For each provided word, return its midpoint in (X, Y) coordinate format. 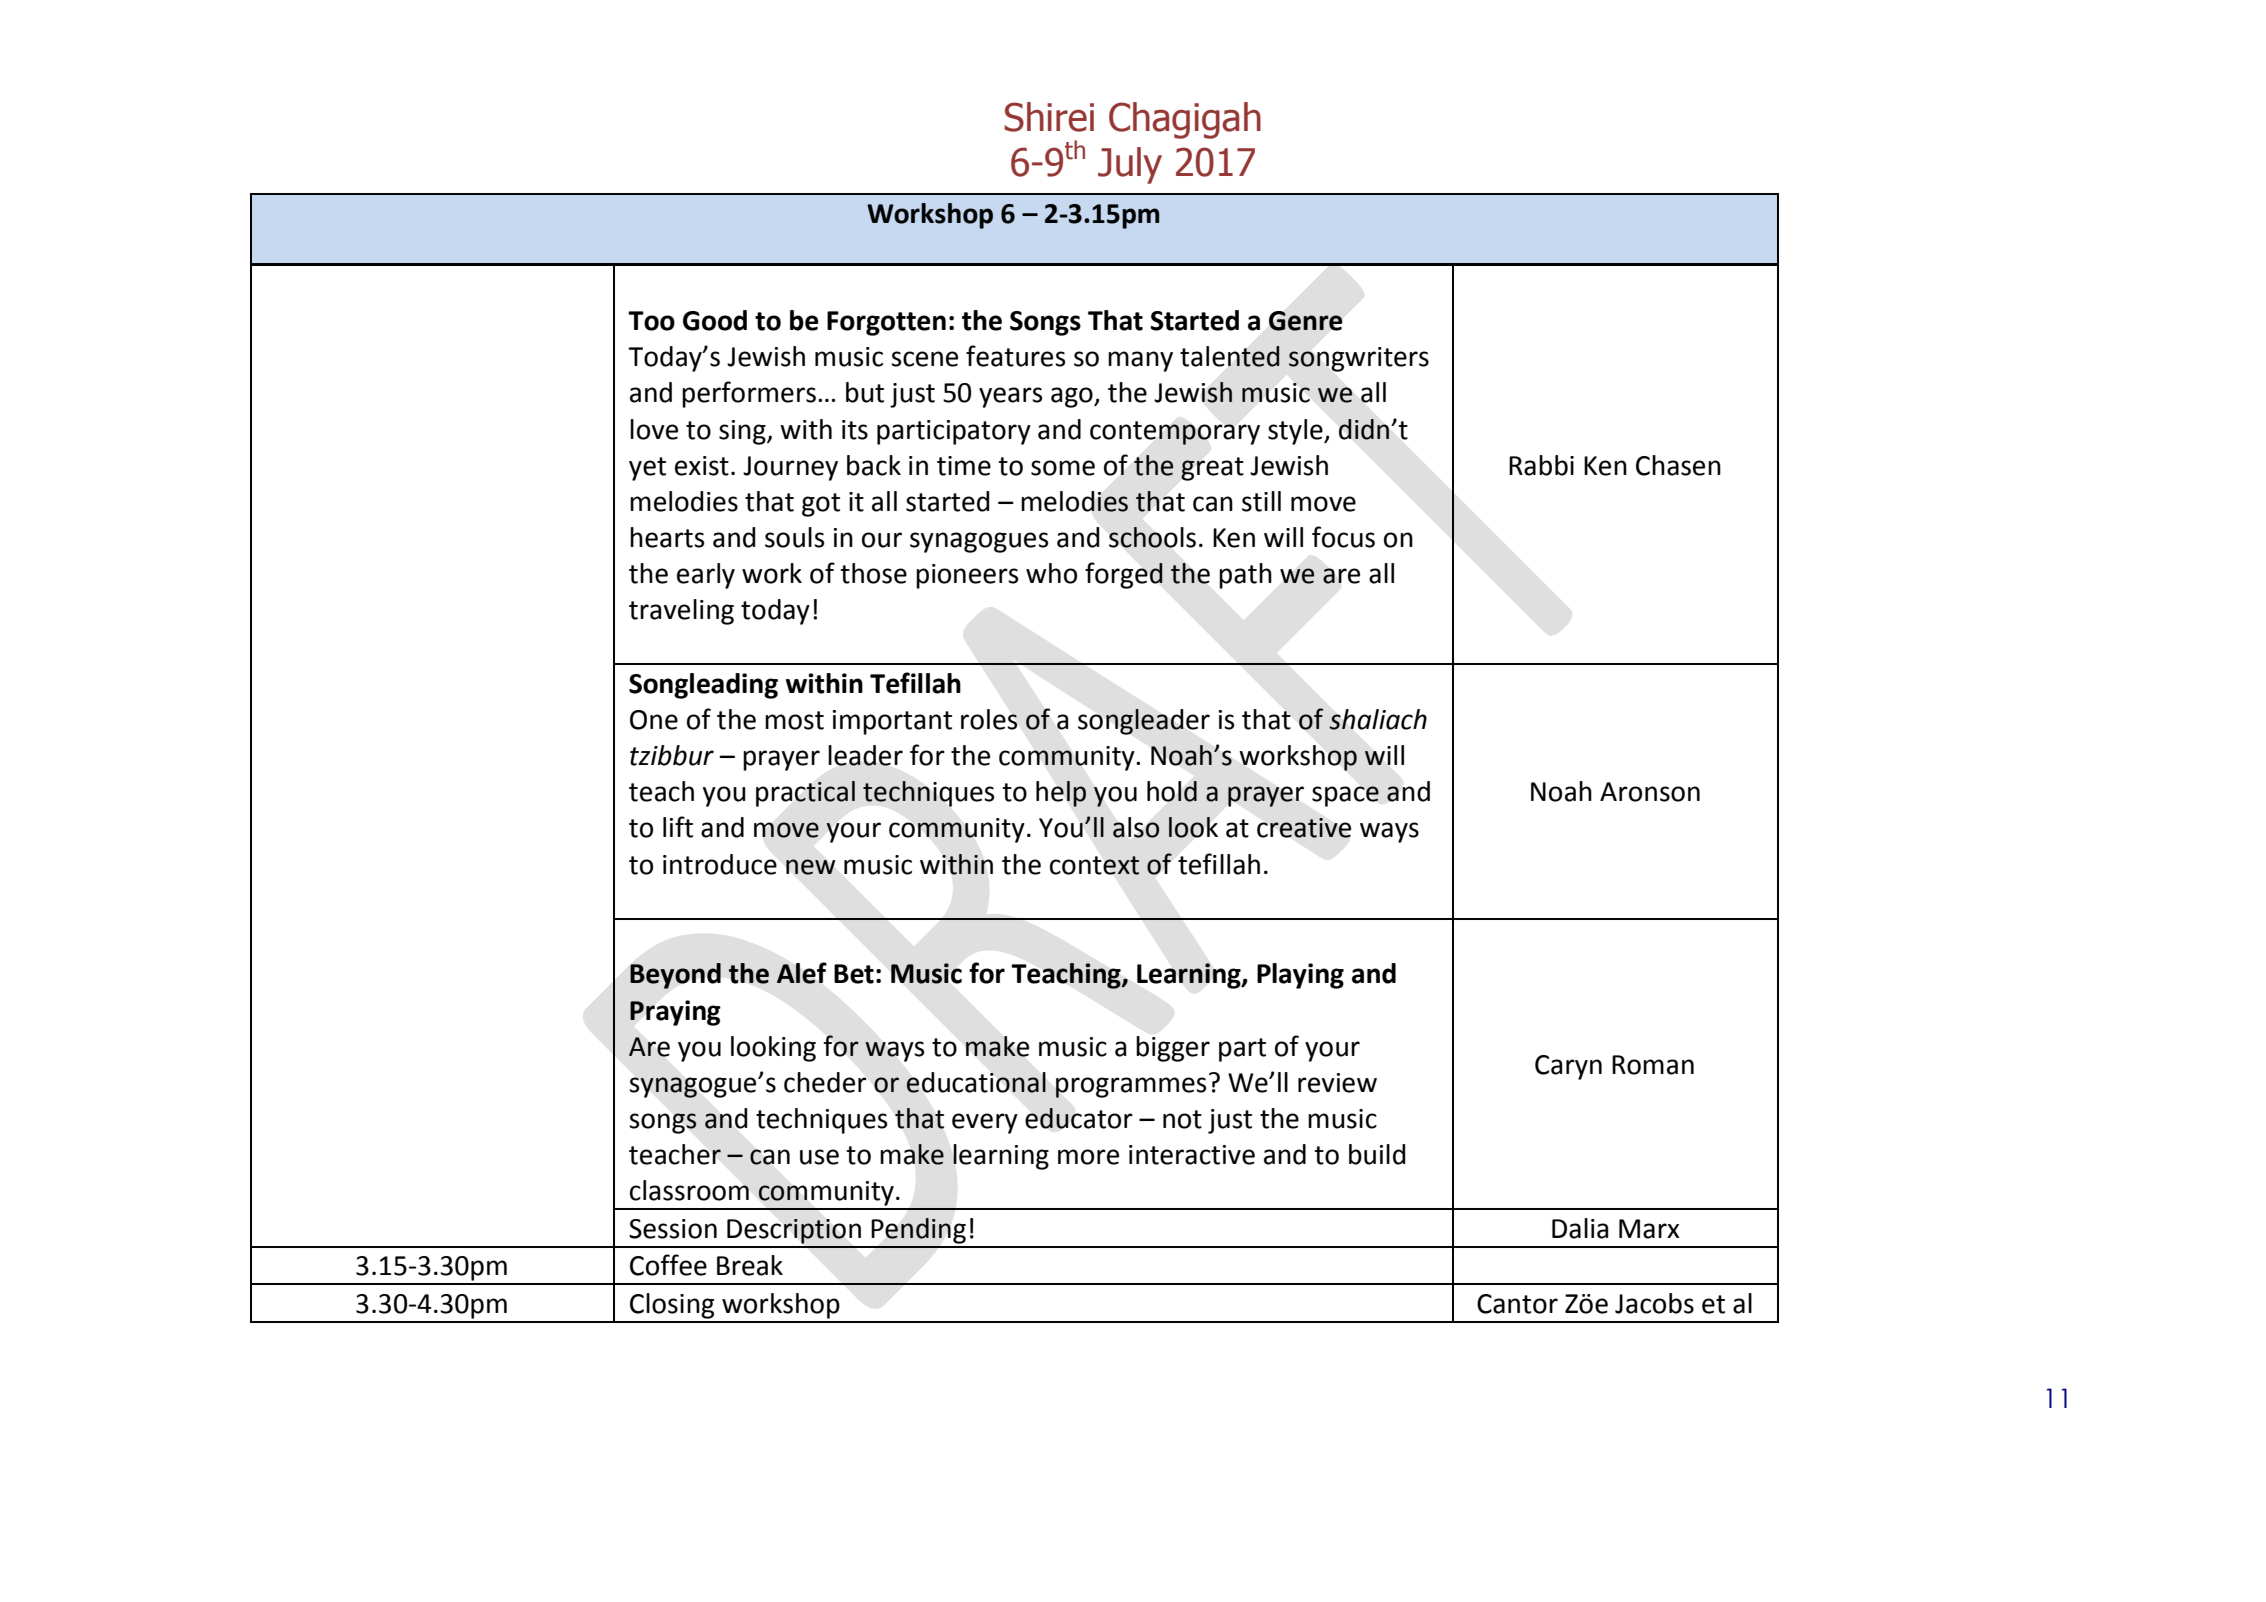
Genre (1305, 321)
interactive (1192, 1155)
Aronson (1650, 792)
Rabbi (1541, 465)
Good (715, 320)
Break (750, 1265)
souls (794, 537)
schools (1152, 537)
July (1130, 165)
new (810, 867)
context (1095, 865)
